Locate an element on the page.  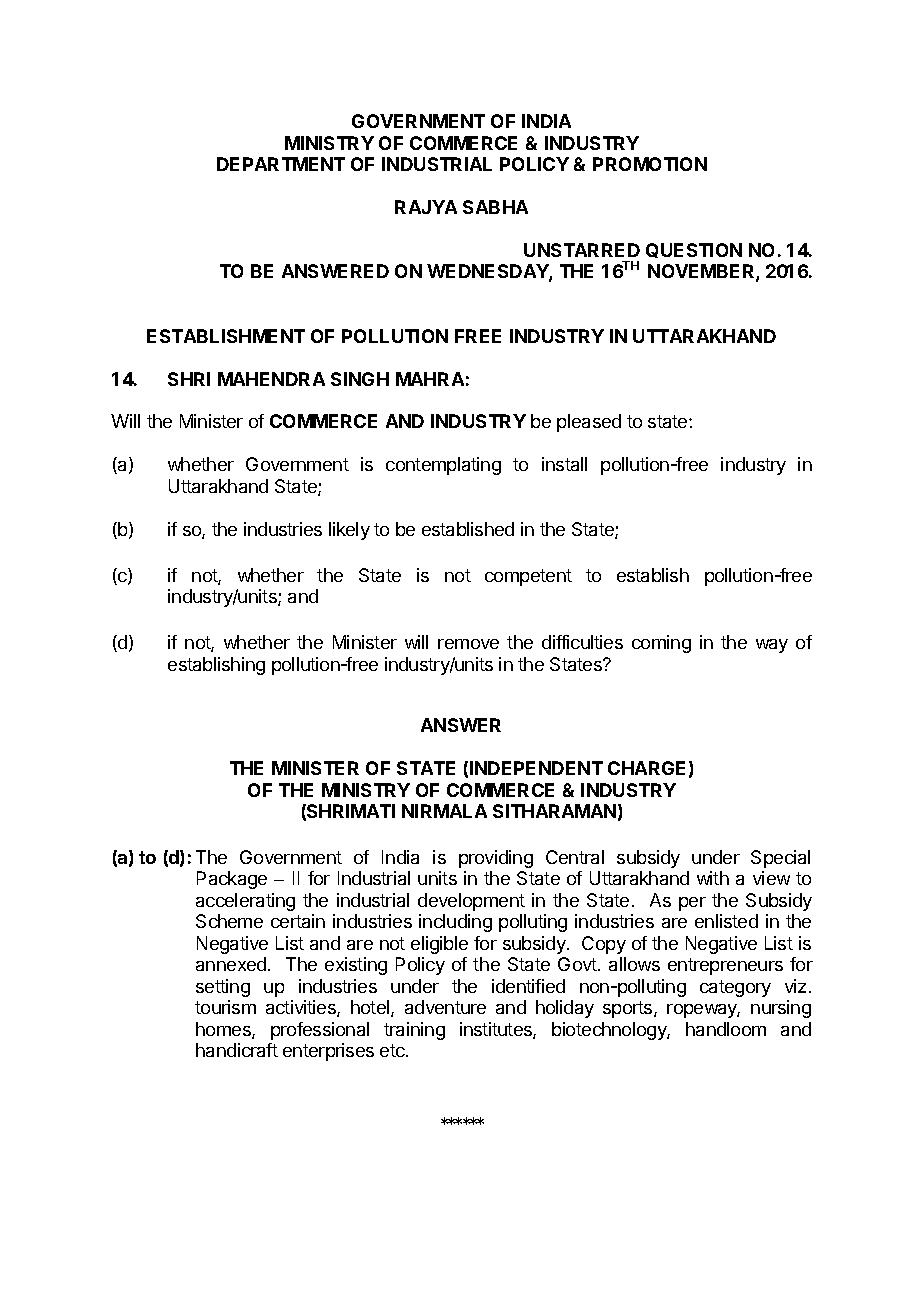
Special is located at coordinates (780, 859).
